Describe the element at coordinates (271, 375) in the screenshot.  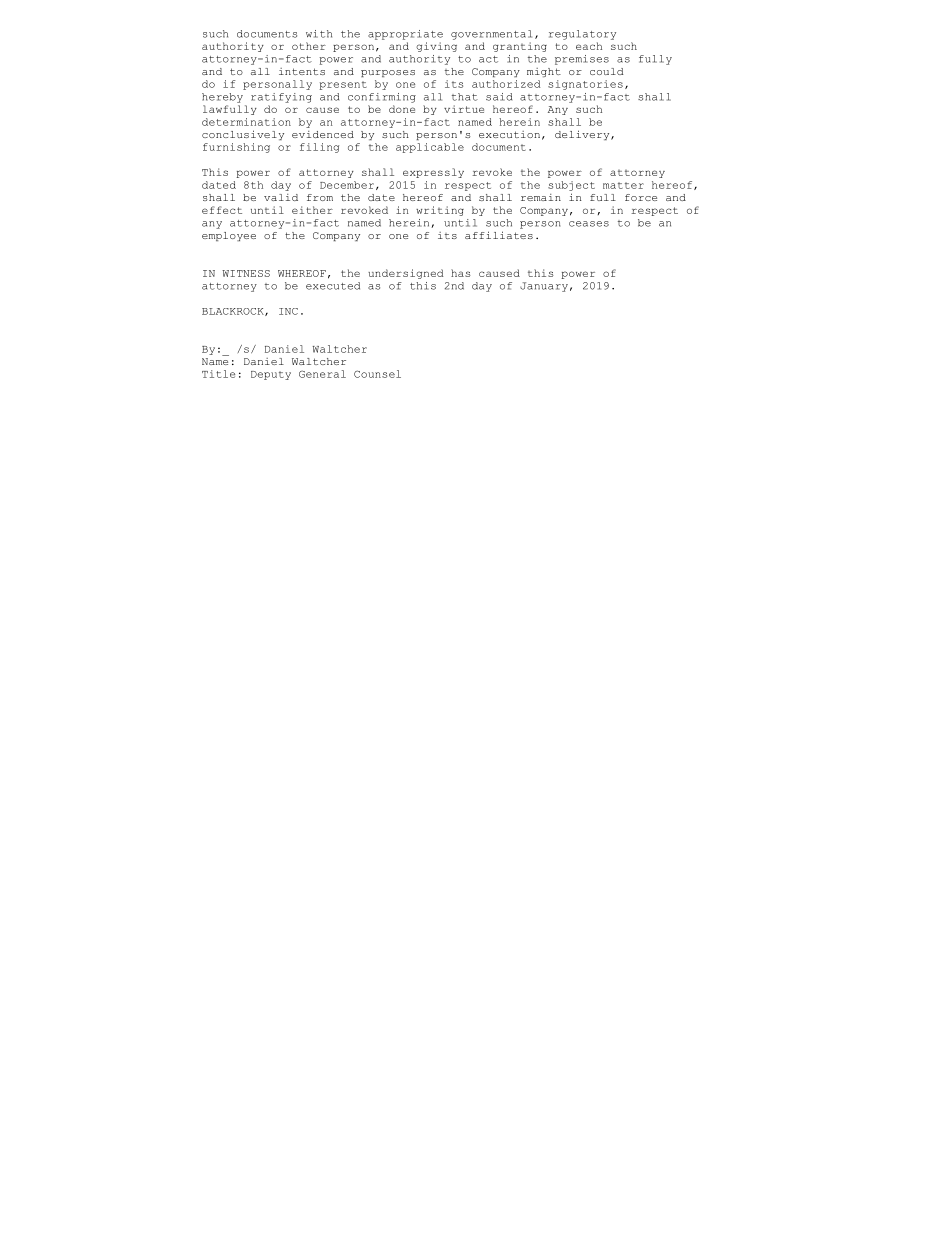
I see `Deputy` at that location.
